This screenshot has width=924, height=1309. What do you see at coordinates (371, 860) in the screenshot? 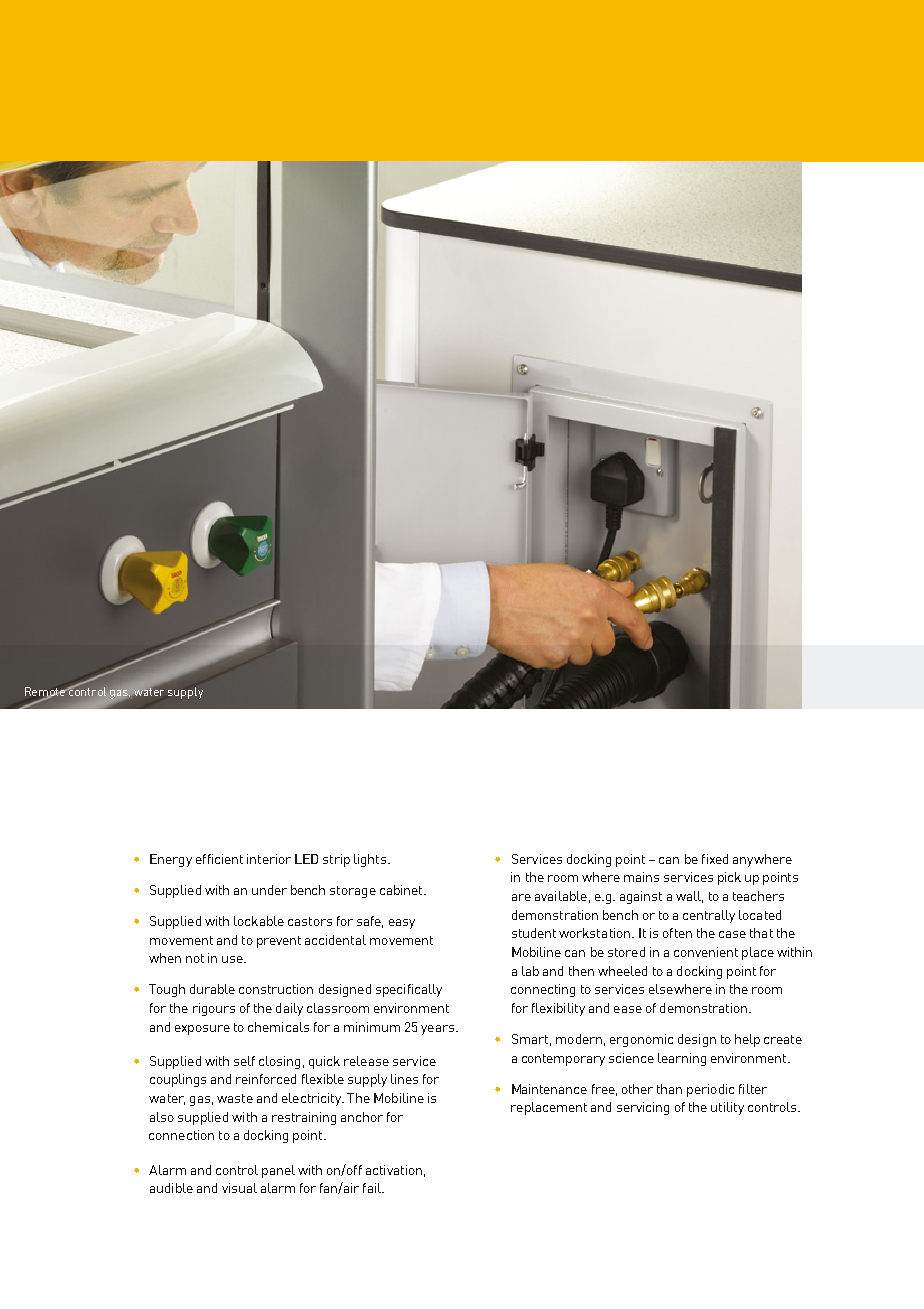
I see `lights` at bounding box center [371, 860].
